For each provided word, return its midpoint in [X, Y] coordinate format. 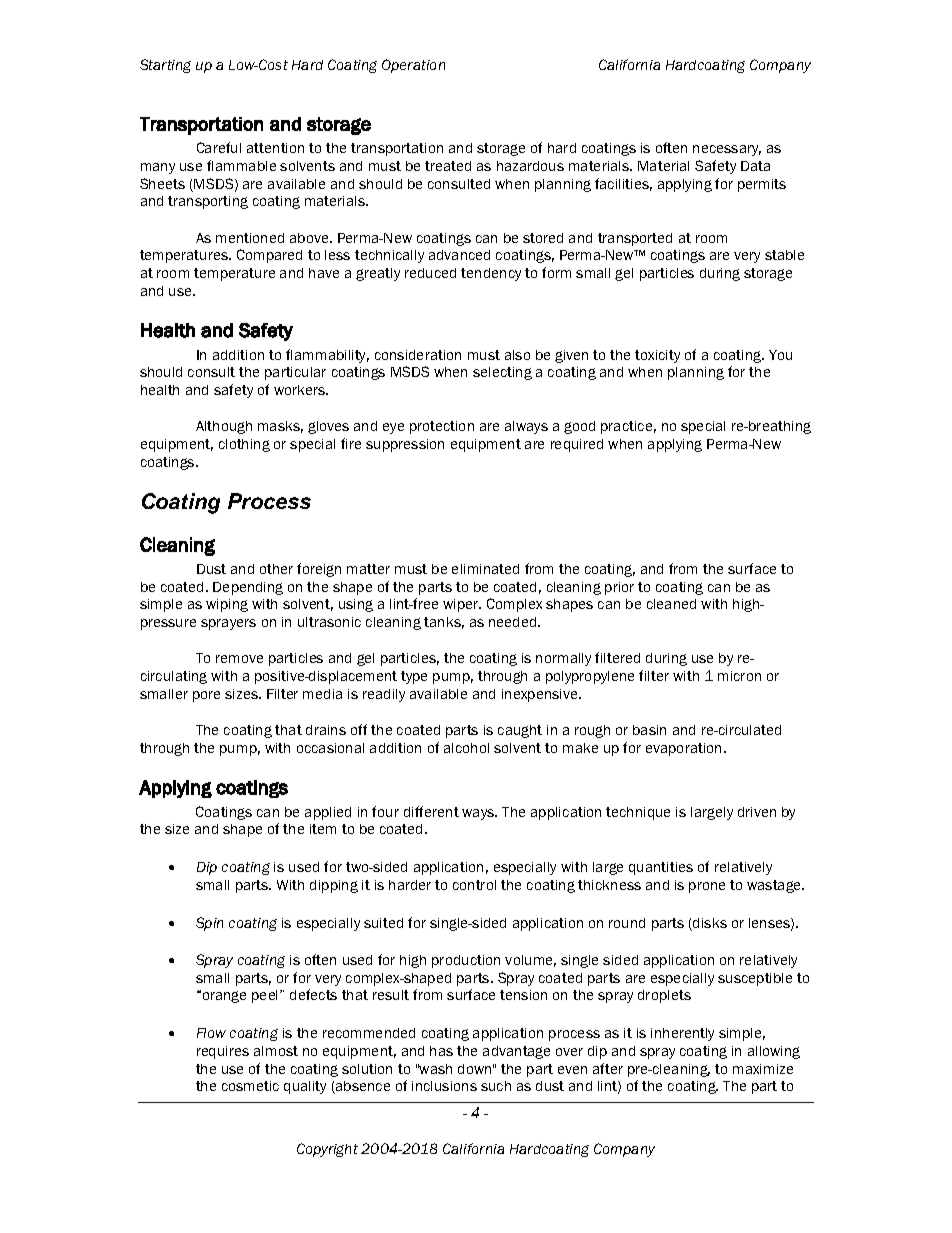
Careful [219, 147]
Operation [413, 66]
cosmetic [250, 1086]
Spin [209, 924]
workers [301, 390]
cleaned [671, 604]
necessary [727, 150]
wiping [227, 605]
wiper [462, 605]
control [474, 885]
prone [707, 887]
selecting [502, 373]
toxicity [657, 356]
